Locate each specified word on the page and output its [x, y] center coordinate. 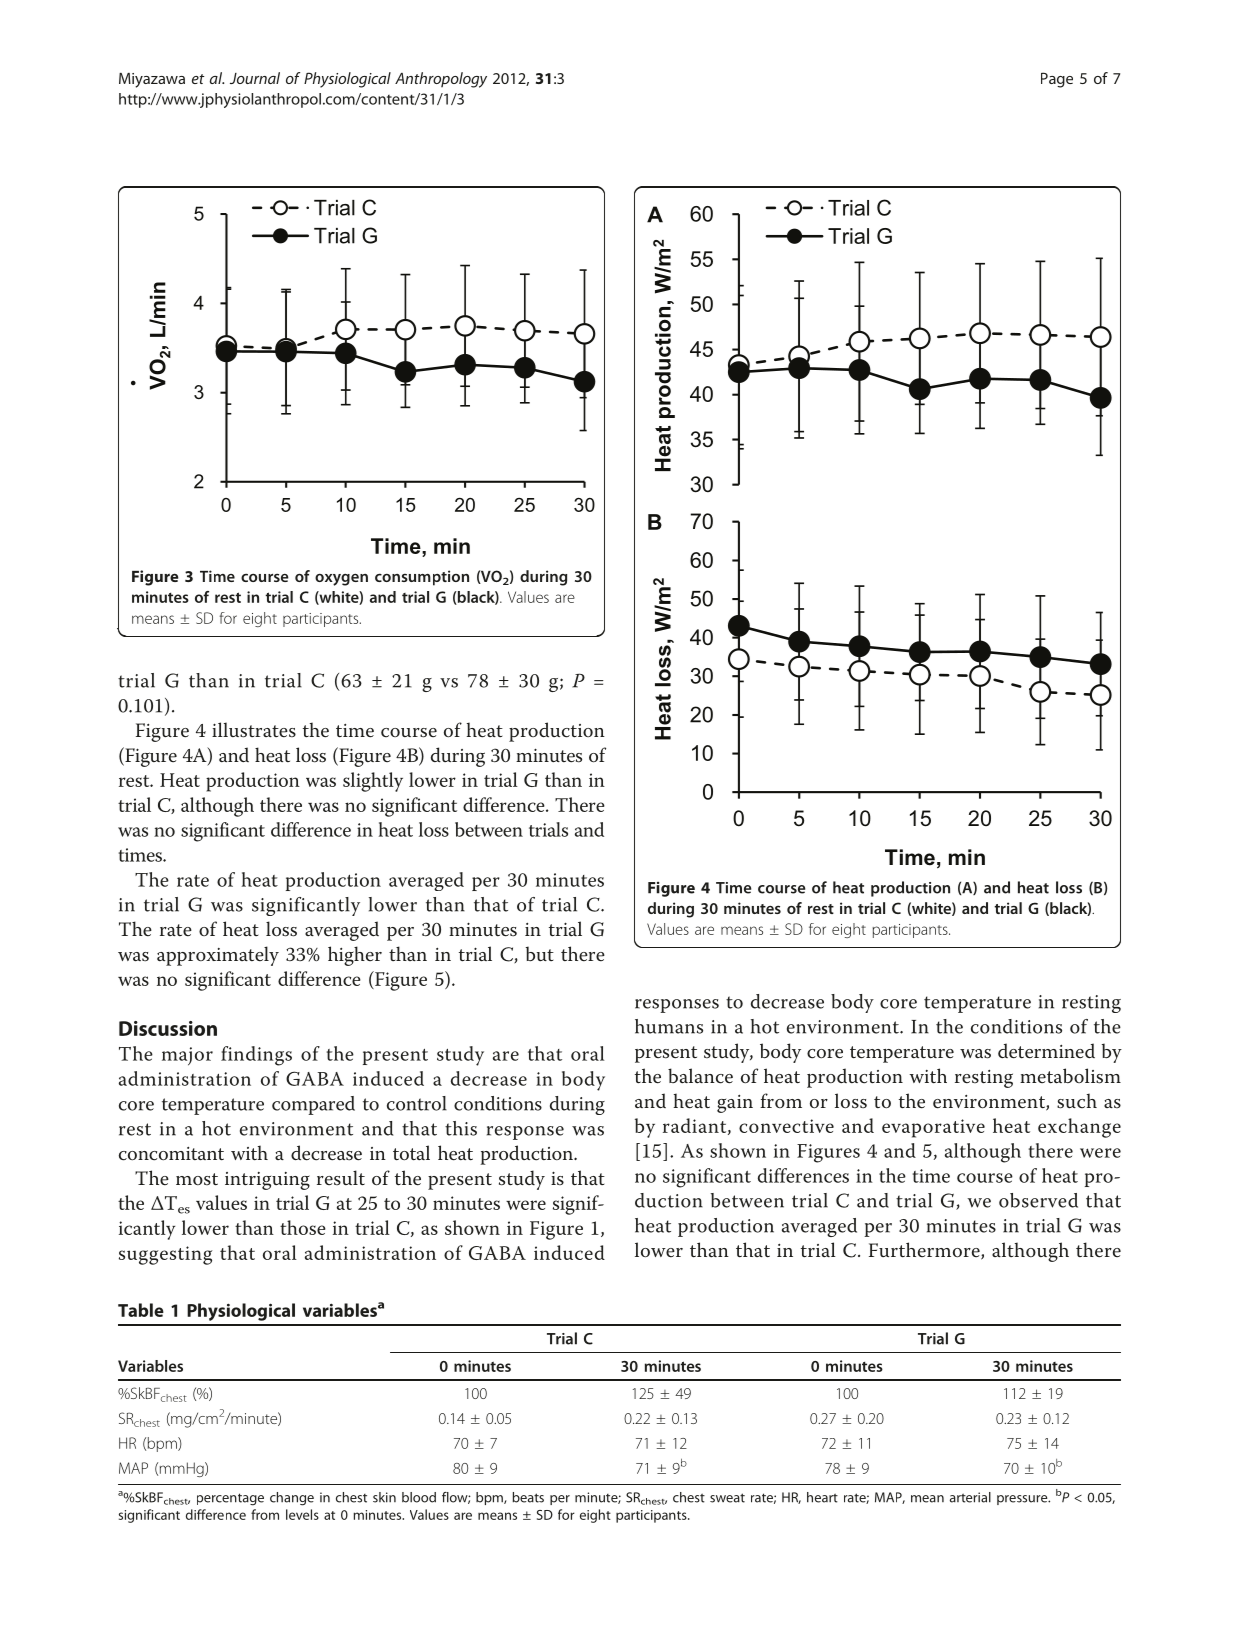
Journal [255, 78]
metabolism [1070, 1076]
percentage [230, 1499]
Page [1057, 80]
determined [1046, 1051]
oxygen [341, 580]
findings [256, 1056]
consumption [422, 578]
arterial [970, 1497]
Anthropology [441, 80]
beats [528, 1497]
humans [669, 1026]
